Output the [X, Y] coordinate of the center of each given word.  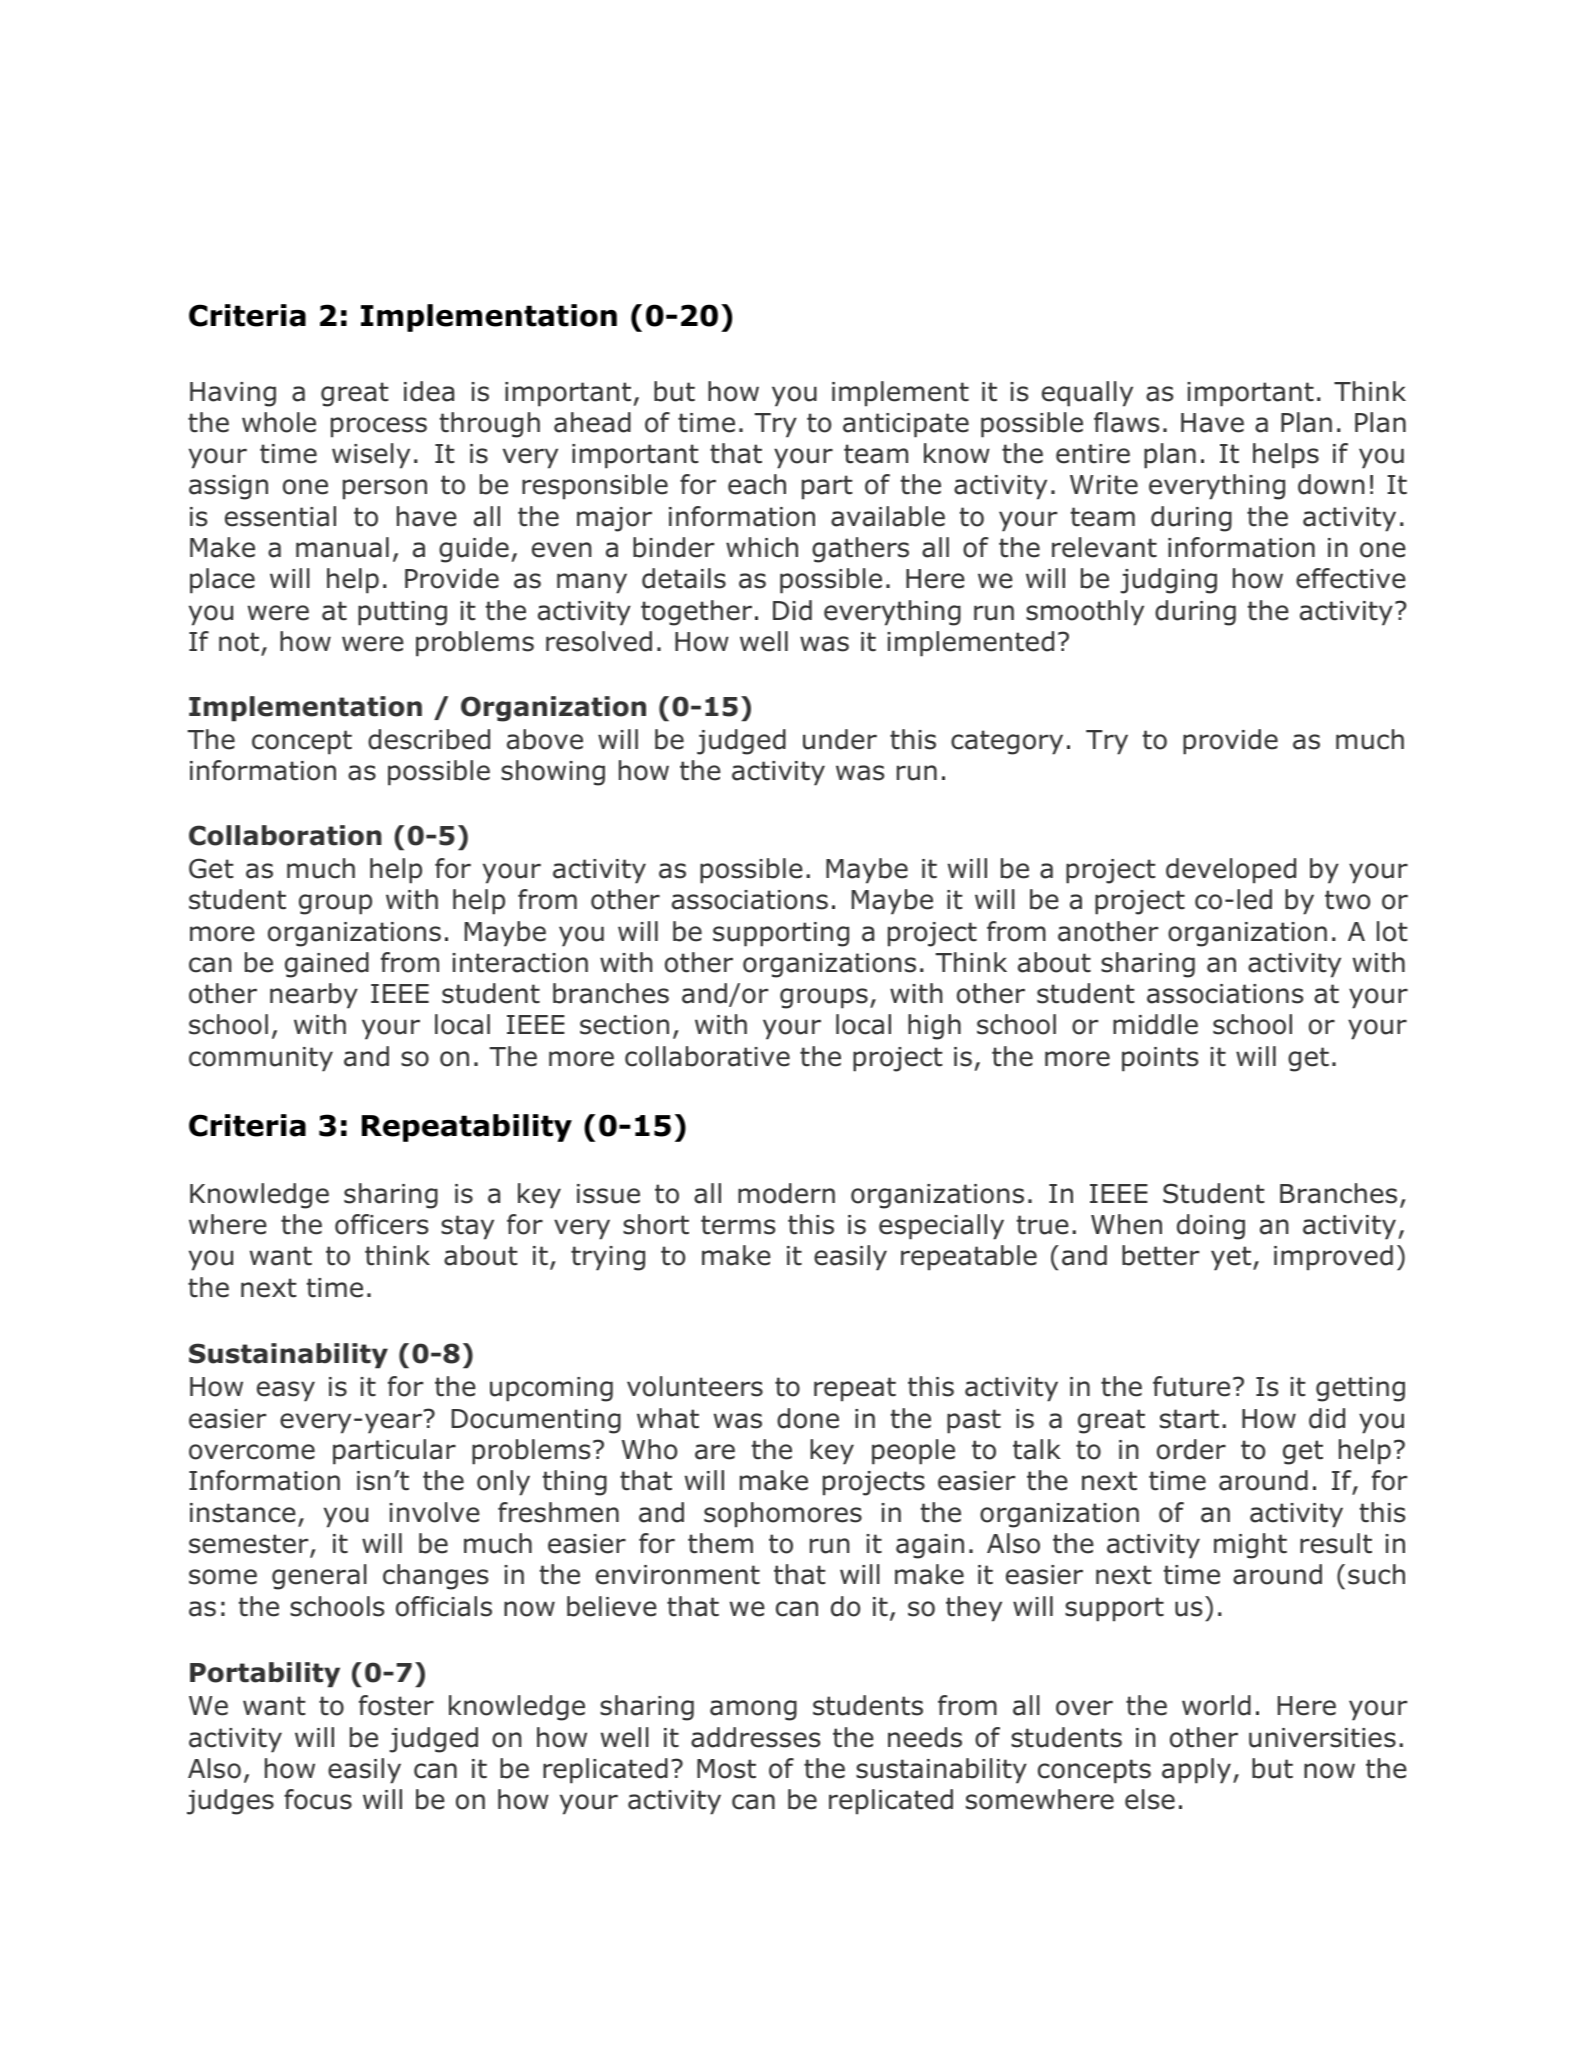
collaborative [707, 1056]
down [1331, 484]
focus [318, 1799]
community [261, 1059]
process [379, 427]
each [757, 484]
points [1160, 1059]
